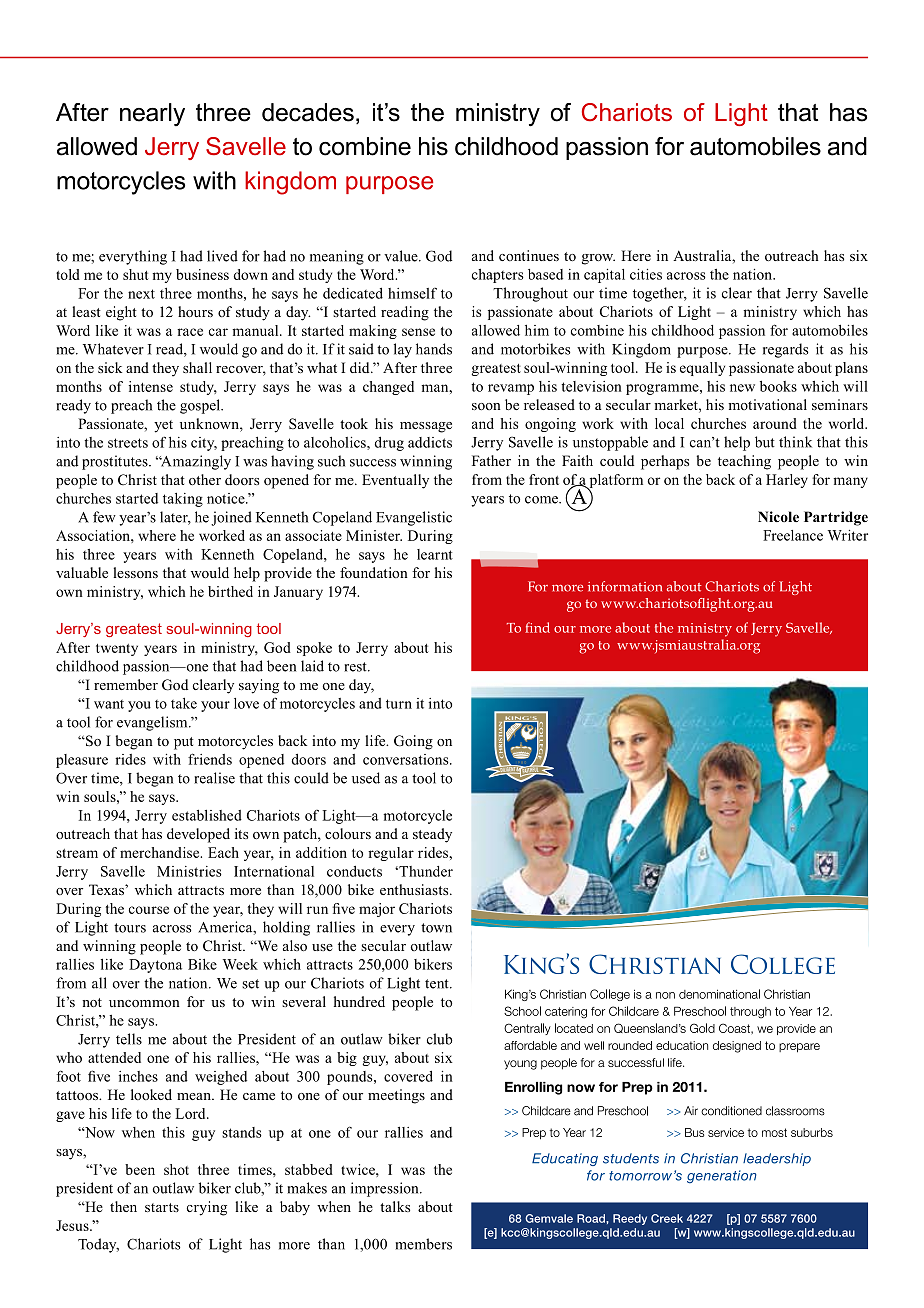  I want to click on turn, so click(399, 704).
